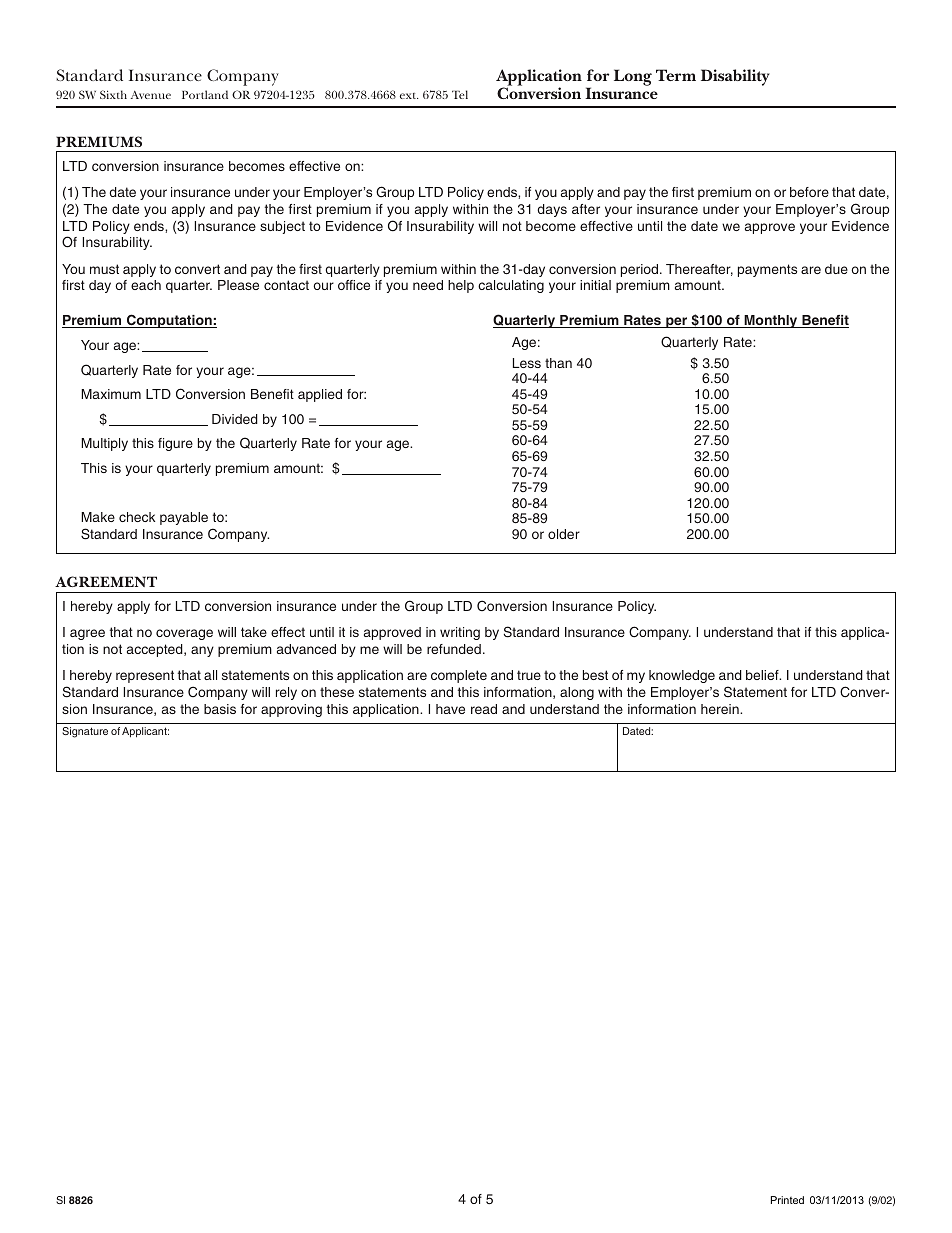  What do you see at coordinates (527, 363) in the screenshot?
I see `Less` at bounding box center [527, 363].
